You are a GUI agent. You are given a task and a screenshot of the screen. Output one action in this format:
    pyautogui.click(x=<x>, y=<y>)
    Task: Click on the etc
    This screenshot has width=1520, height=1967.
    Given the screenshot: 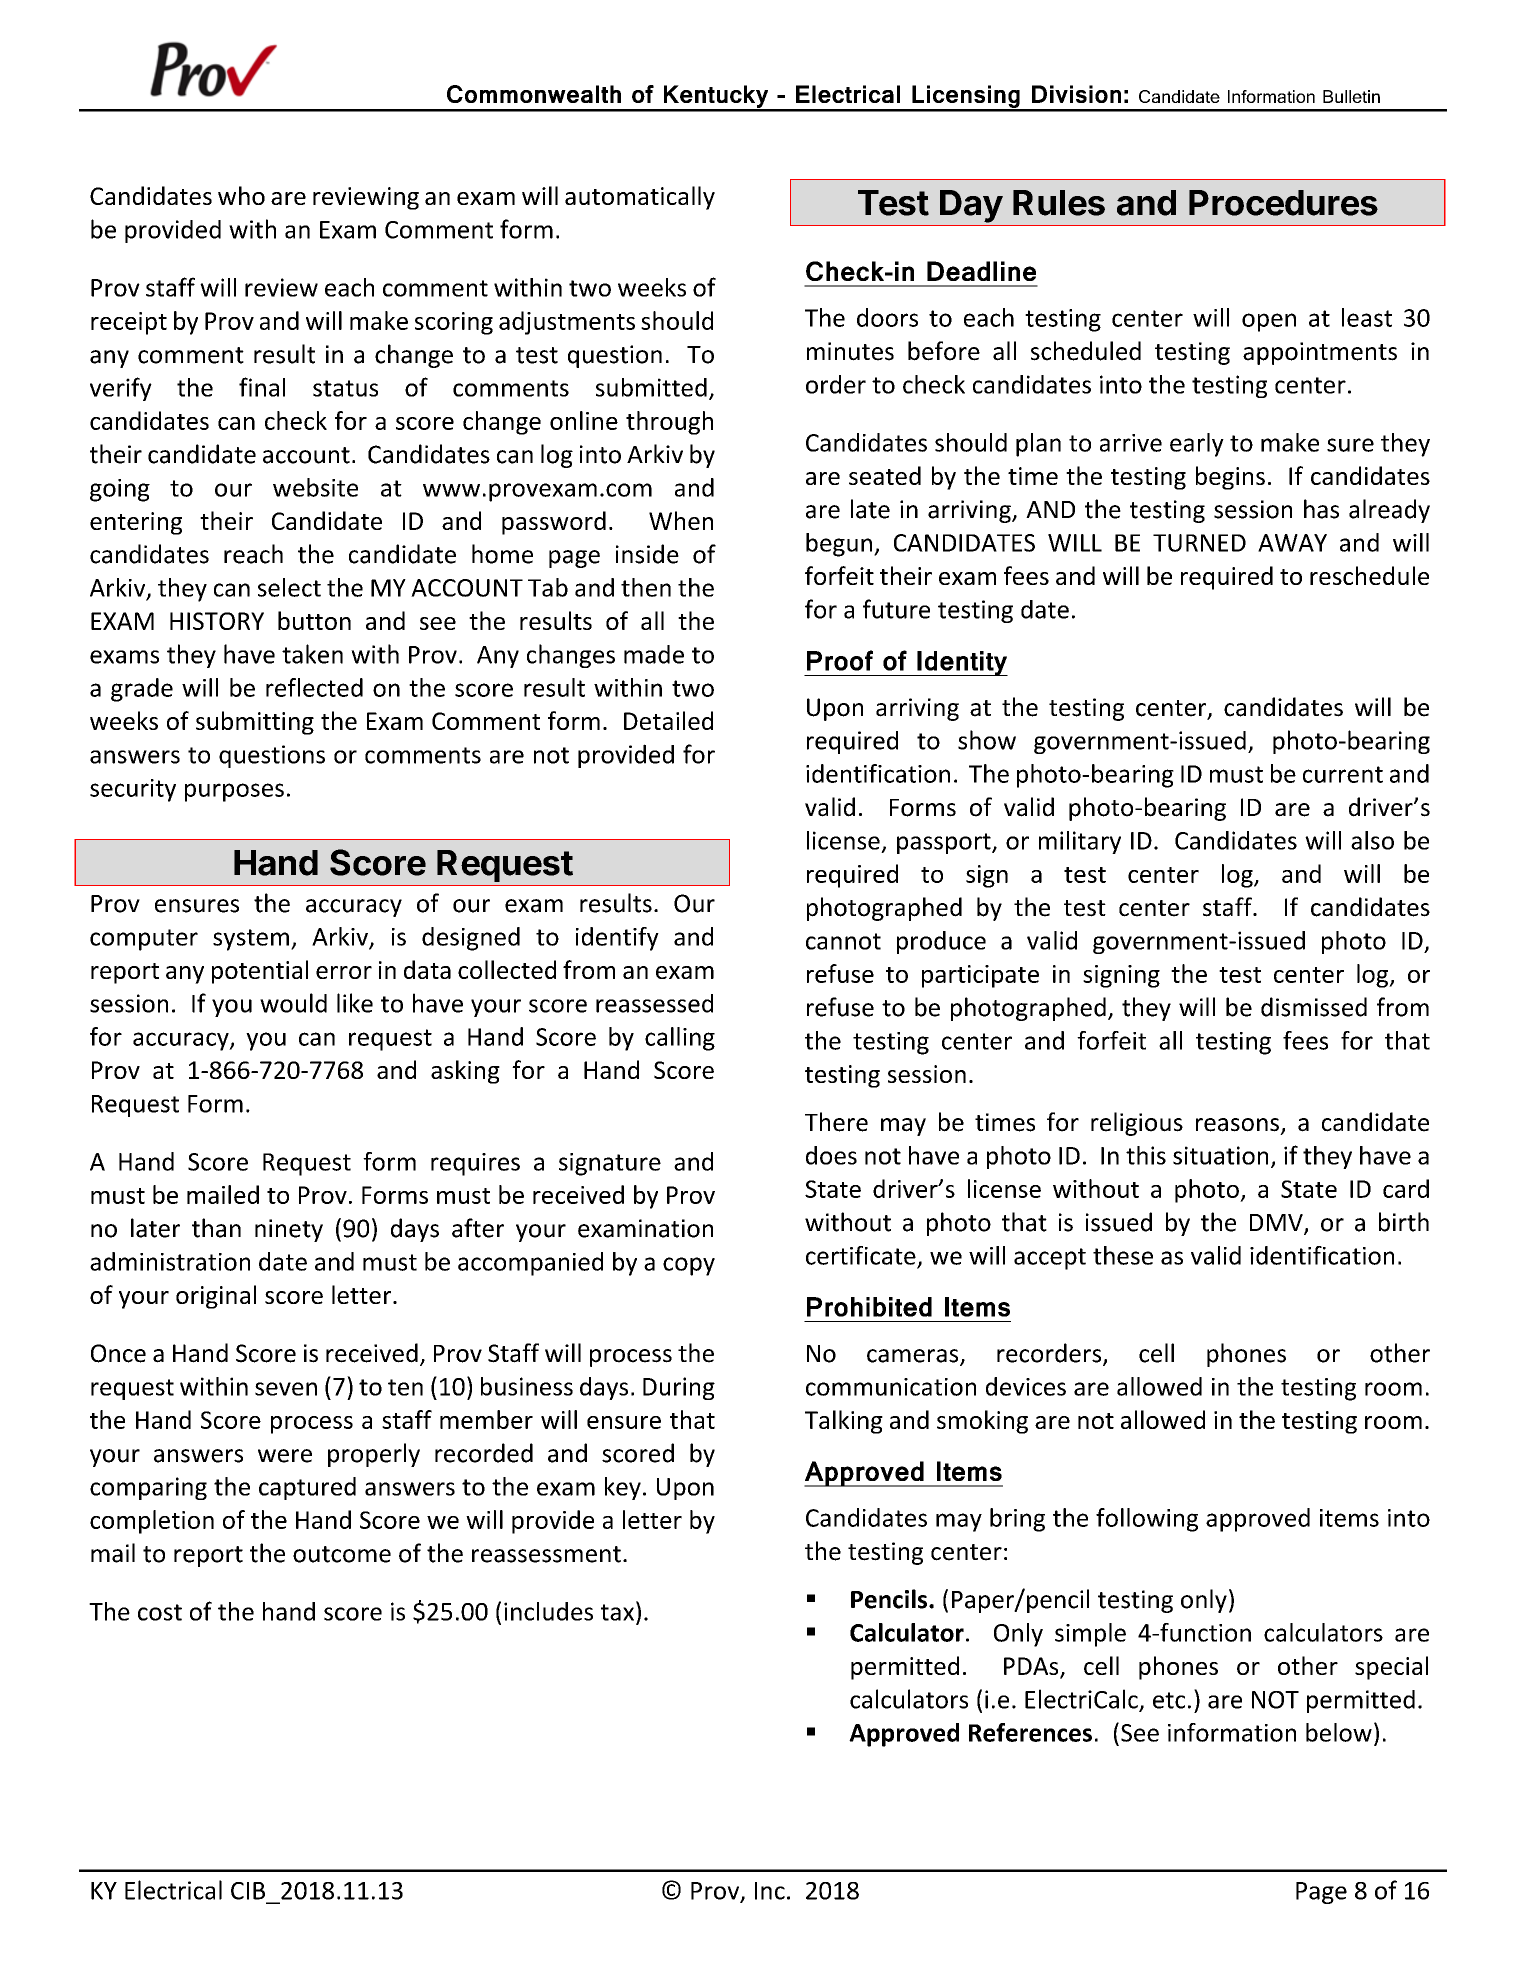 What is the action you would take?
    pyautogui.click(x=1169, y=1700)
